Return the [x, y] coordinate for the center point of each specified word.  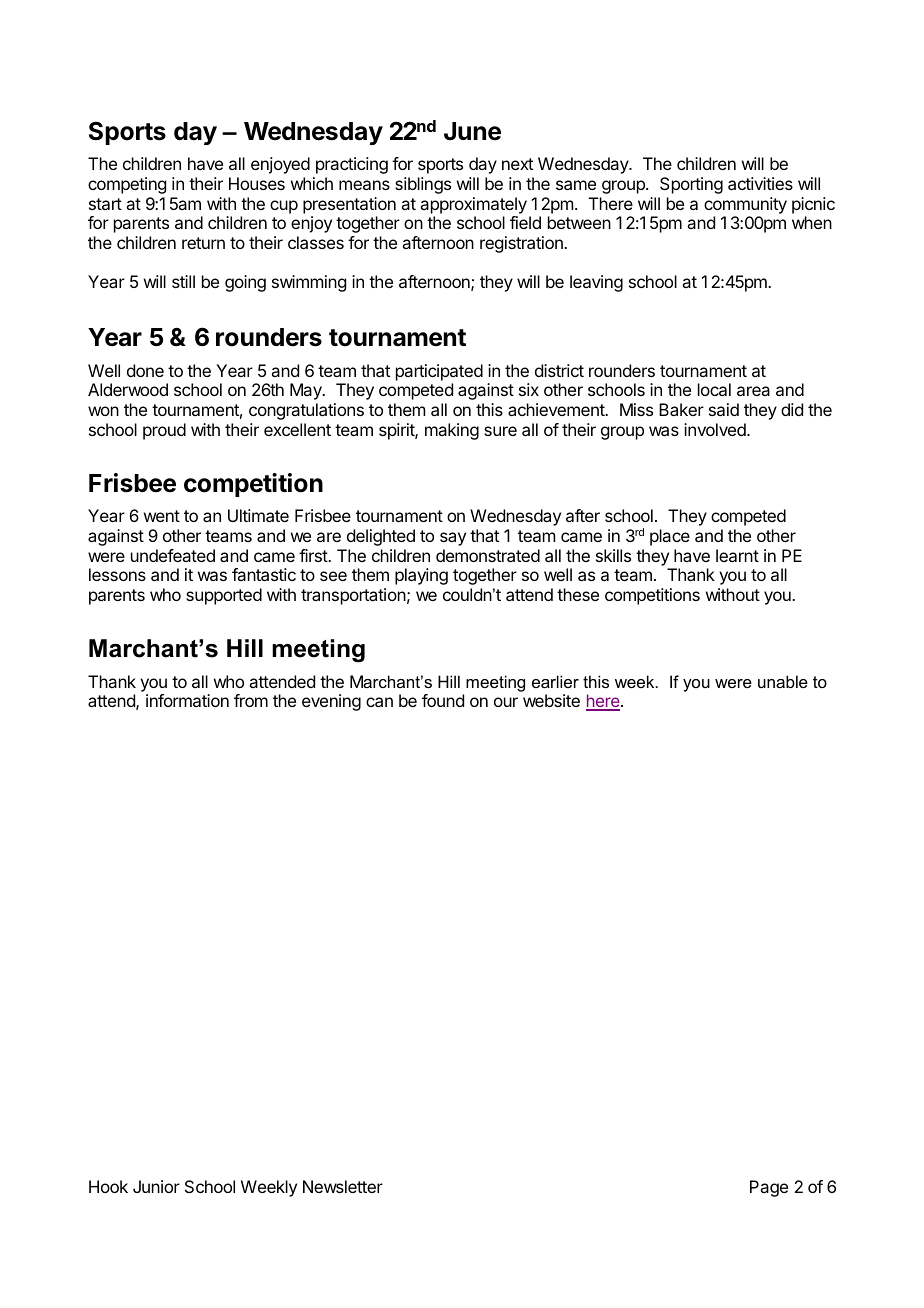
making [452, 431]
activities [760, 183]
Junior [156, 1186]
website [551, 700]
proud [164, 431]
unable [783, 681]
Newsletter [343, 1186]
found [443, 700]
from [251, 700]
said [724, 409]
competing [127, 185]
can [379, 702]
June [472, 131]
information [187, 700]
